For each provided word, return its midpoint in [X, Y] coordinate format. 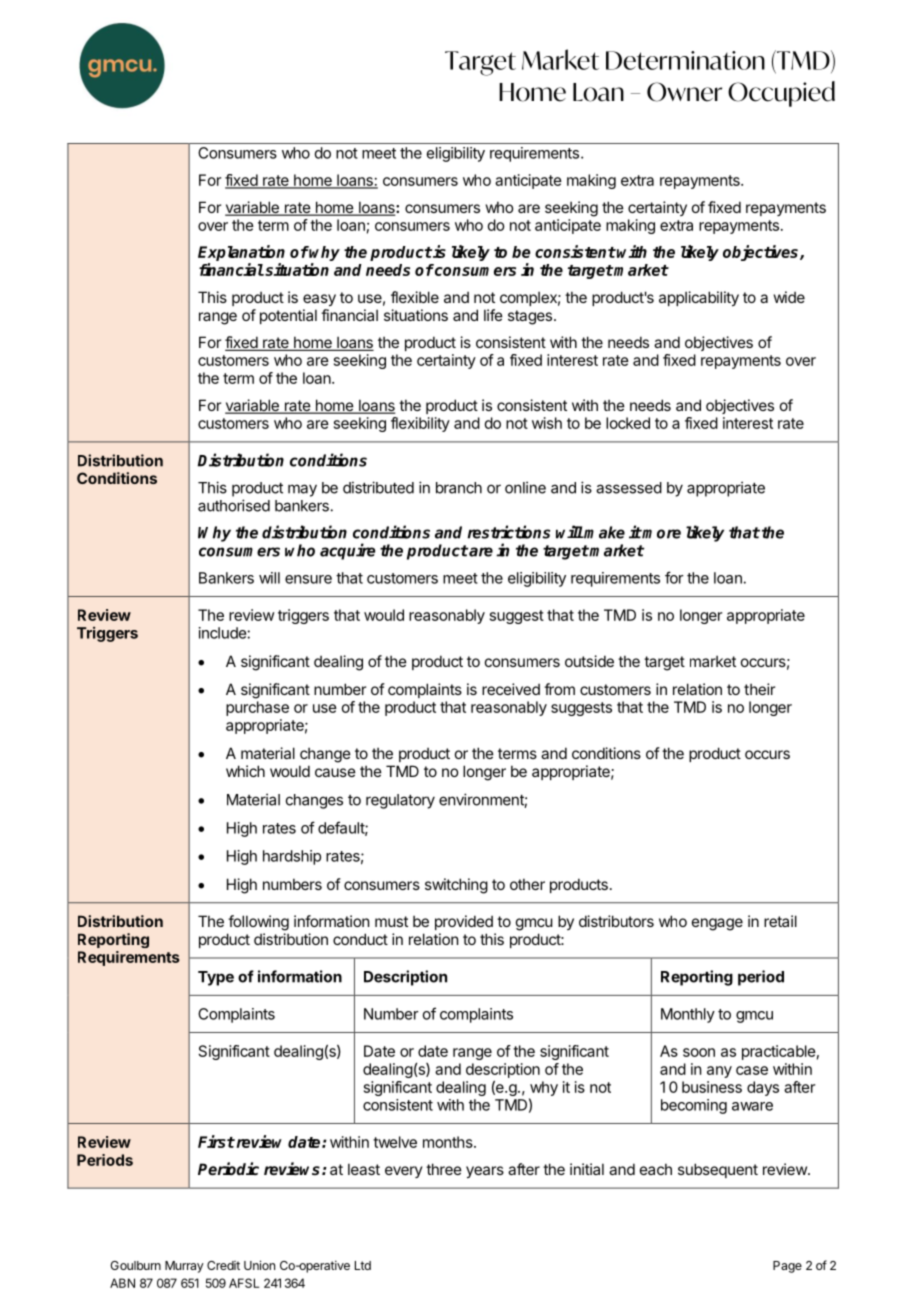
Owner [684, 92]
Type [216, 978]
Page [787, 1267]
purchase [257, 708]
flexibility [420, 424]
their [759, 689]
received [511, 689]
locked [628, 423]
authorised [234, 505]
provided [464, 922]
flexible [415, 297]
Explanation [241, 254]
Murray [184, 1267]
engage [717, 924]
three [444, 1169]
